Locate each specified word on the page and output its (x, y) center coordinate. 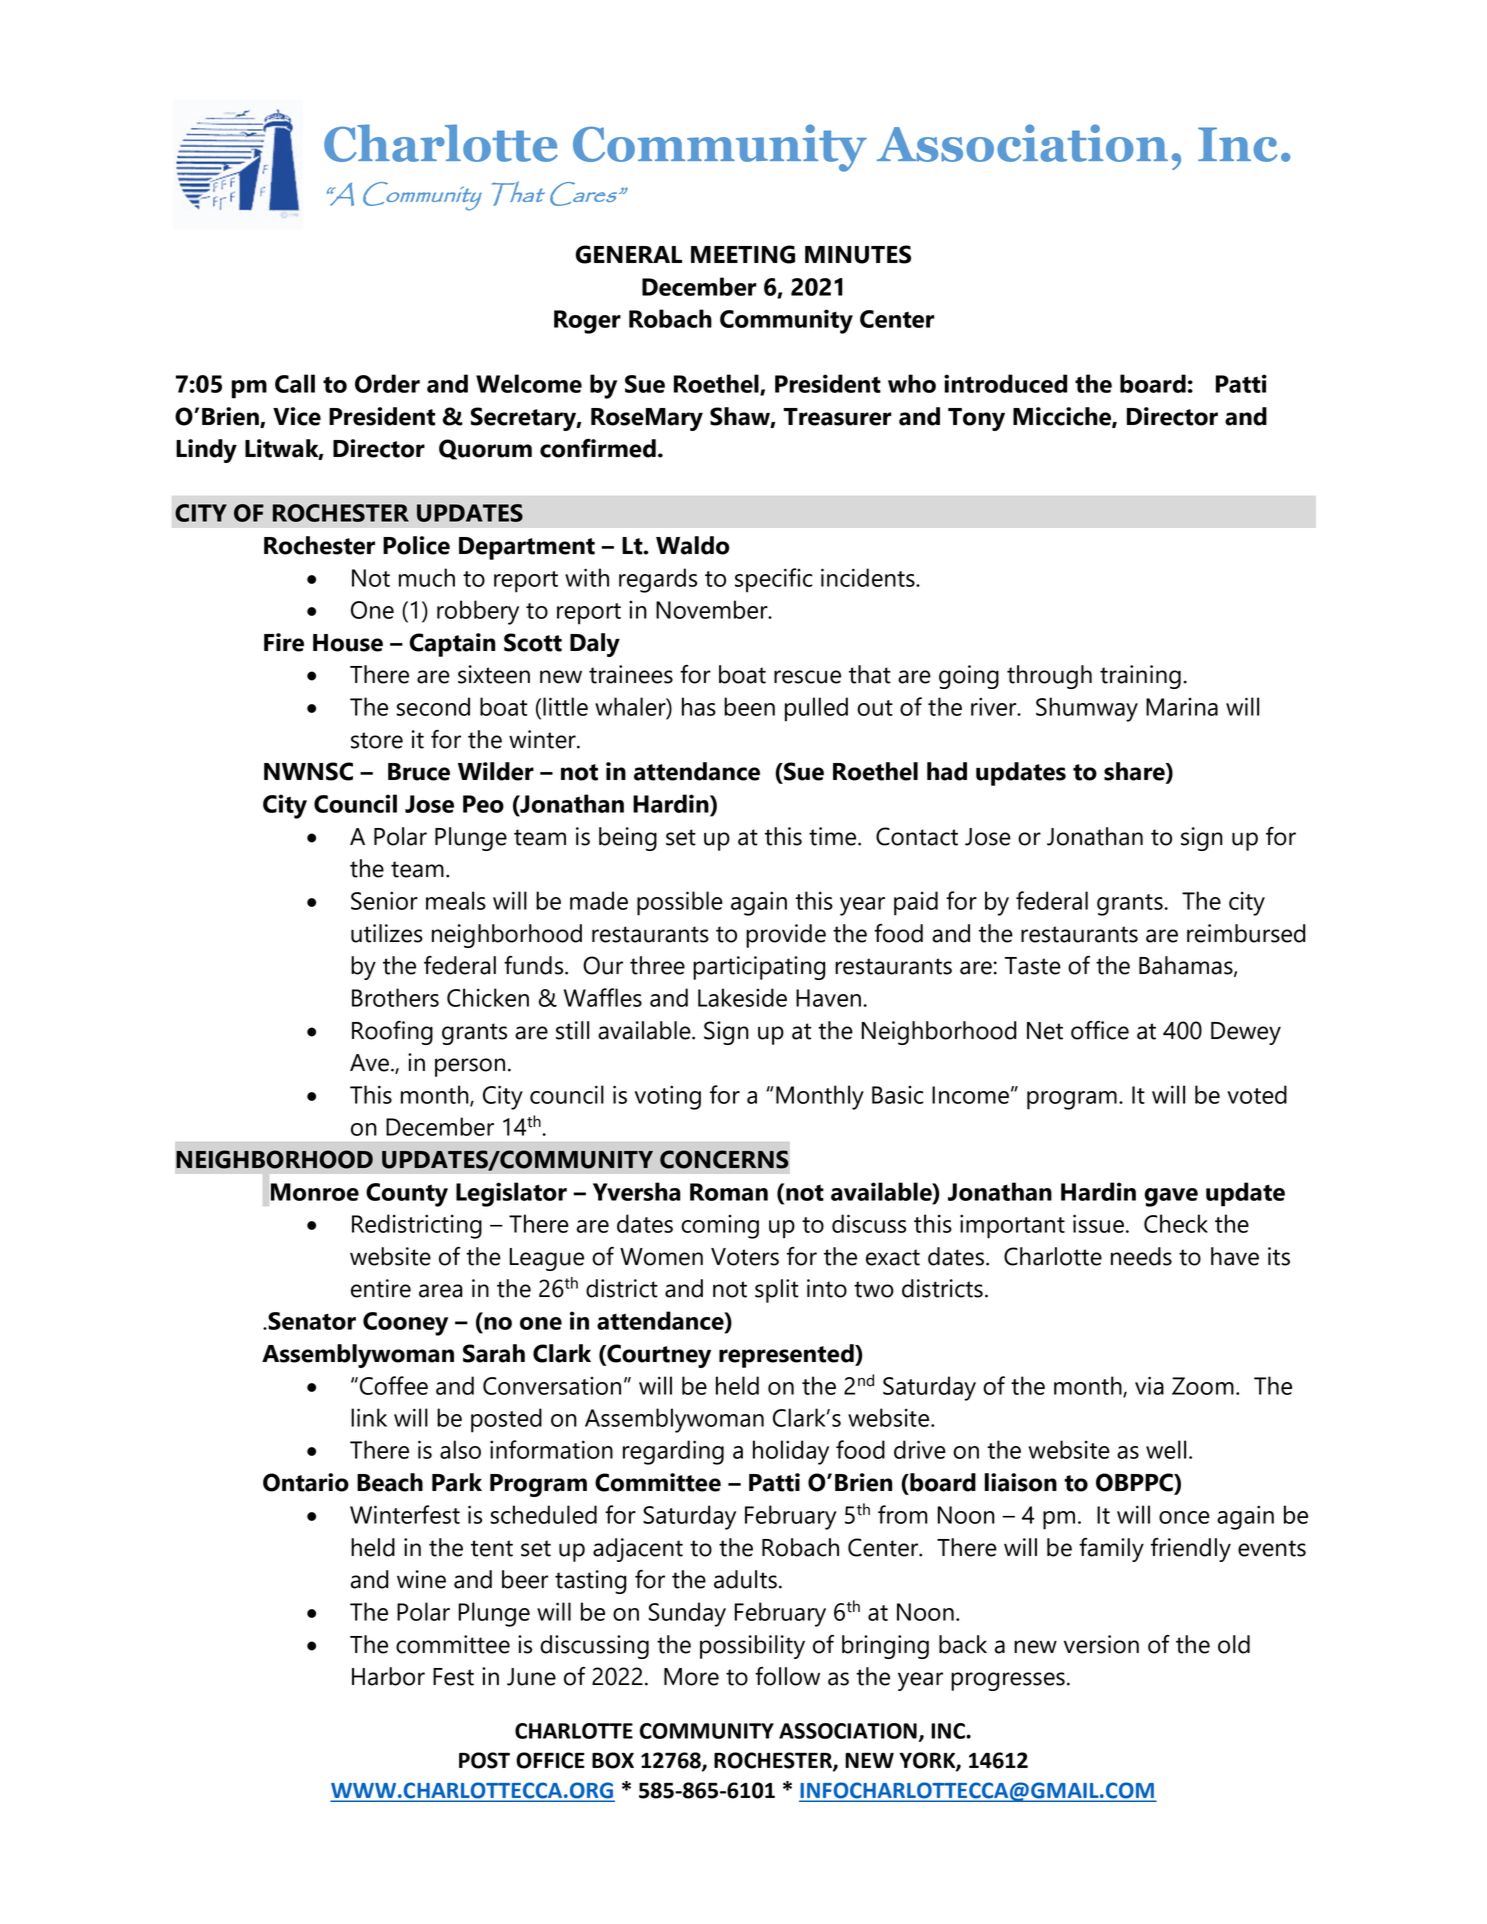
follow (787, 1676)
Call (295, 383)
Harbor (388, 1676)
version (1101, 1644)
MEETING (743, 254)
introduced (1005, 383)
